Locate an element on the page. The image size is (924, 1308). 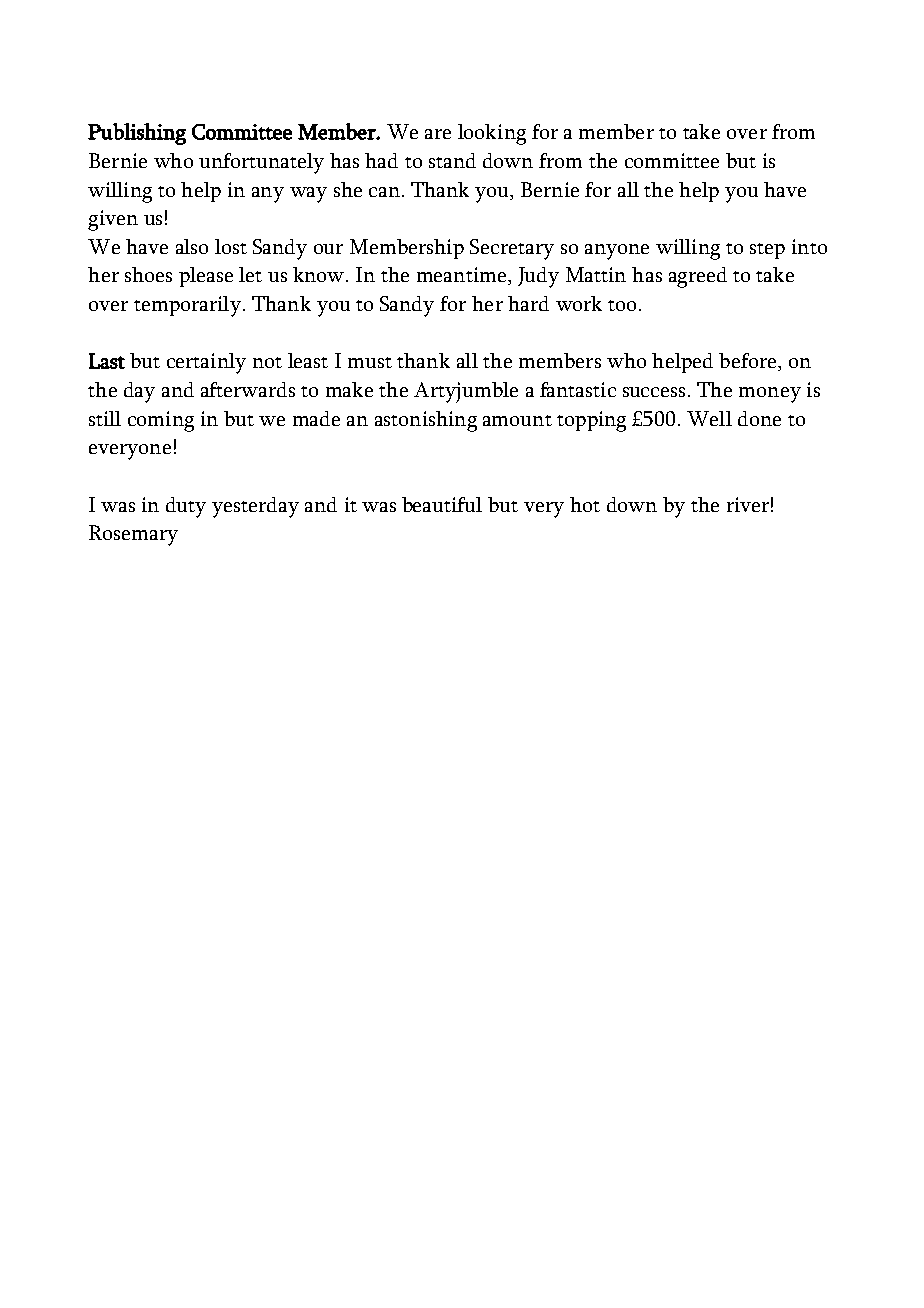
before is located at coordinates (747, 360).
